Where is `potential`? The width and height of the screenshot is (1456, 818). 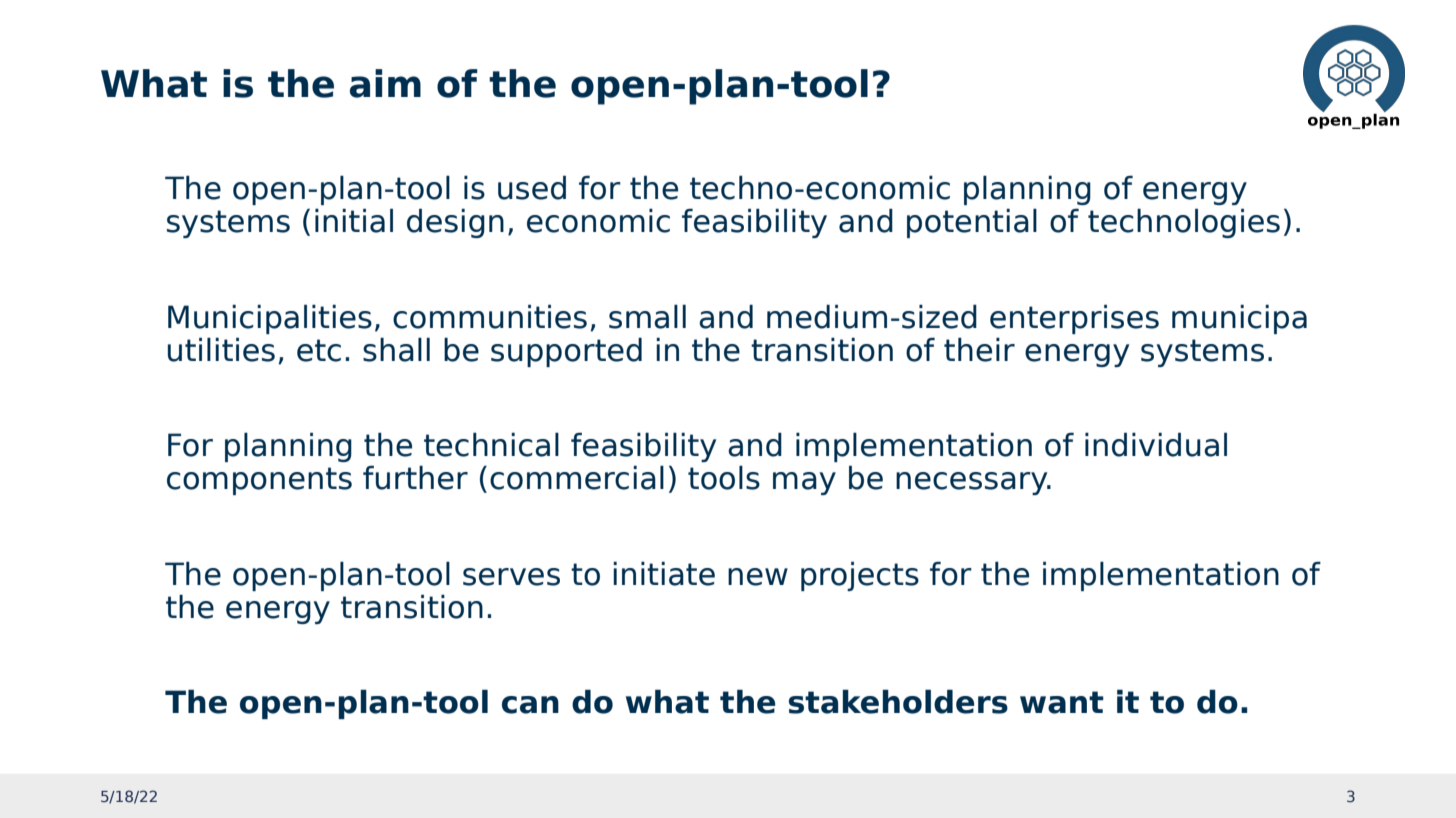
potential is located at coordinates (972, 223).
